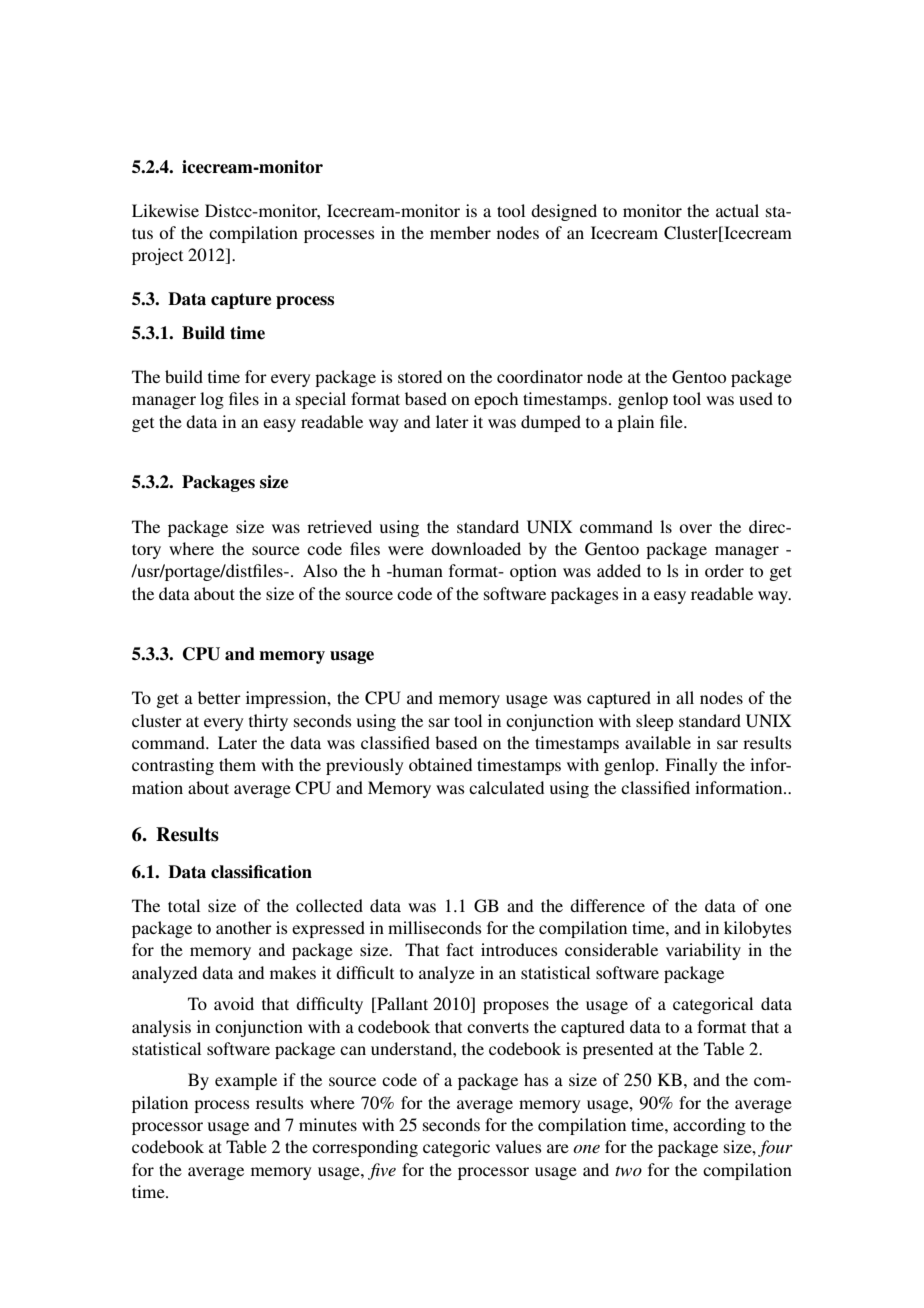  I want to click on sleep, so click(654, 722).
